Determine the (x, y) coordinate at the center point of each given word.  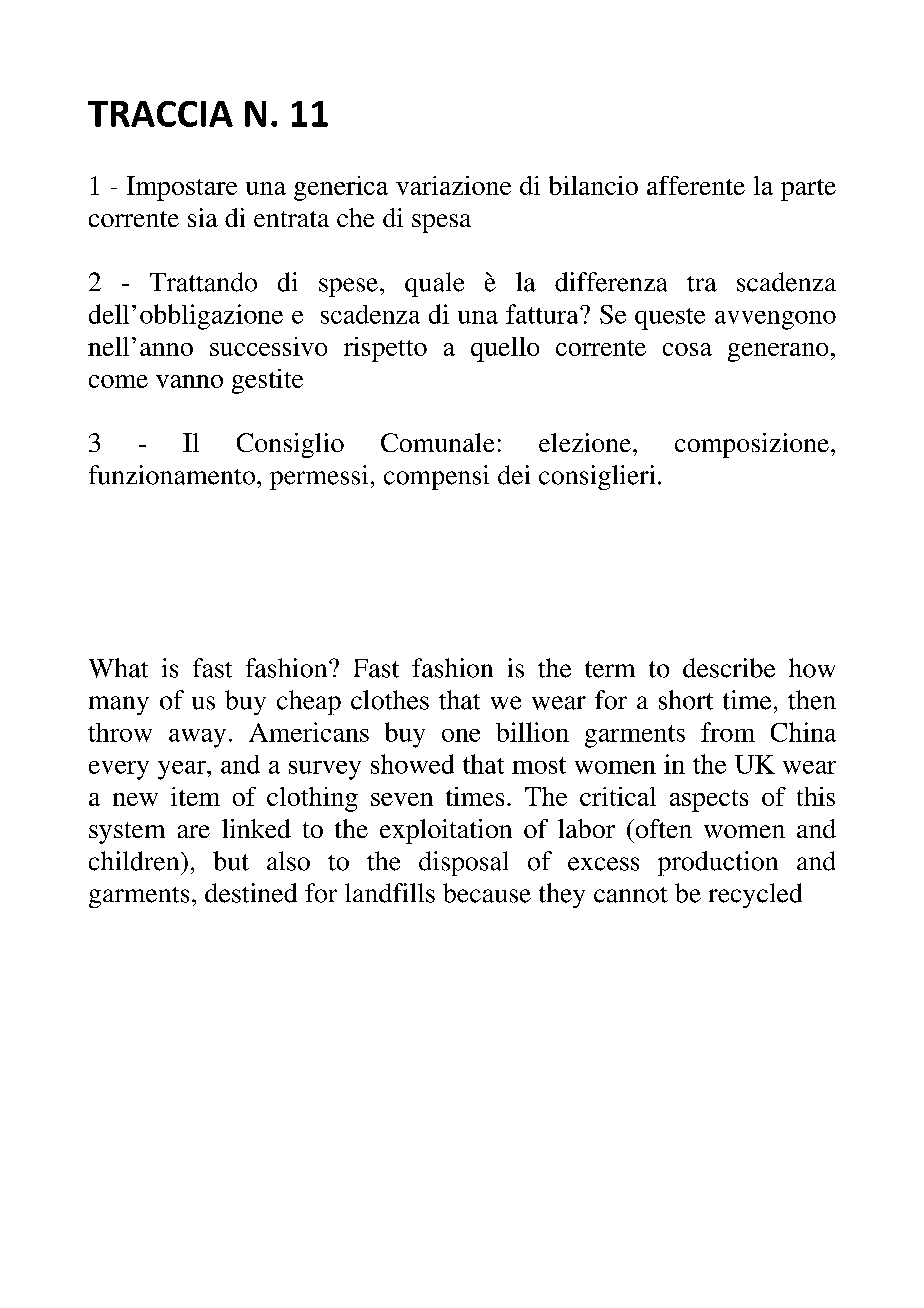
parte (808, 190)
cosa (687, 349)
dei (514, 475)
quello (505, 349)
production (718, 863)
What (118, 668)
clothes (390, 700)
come (118, 381)
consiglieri (597, 477)
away (197, 738)
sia (203, 217)
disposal (463, 863)
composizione (752, 445)
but (231, 861)
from (728, 732)
